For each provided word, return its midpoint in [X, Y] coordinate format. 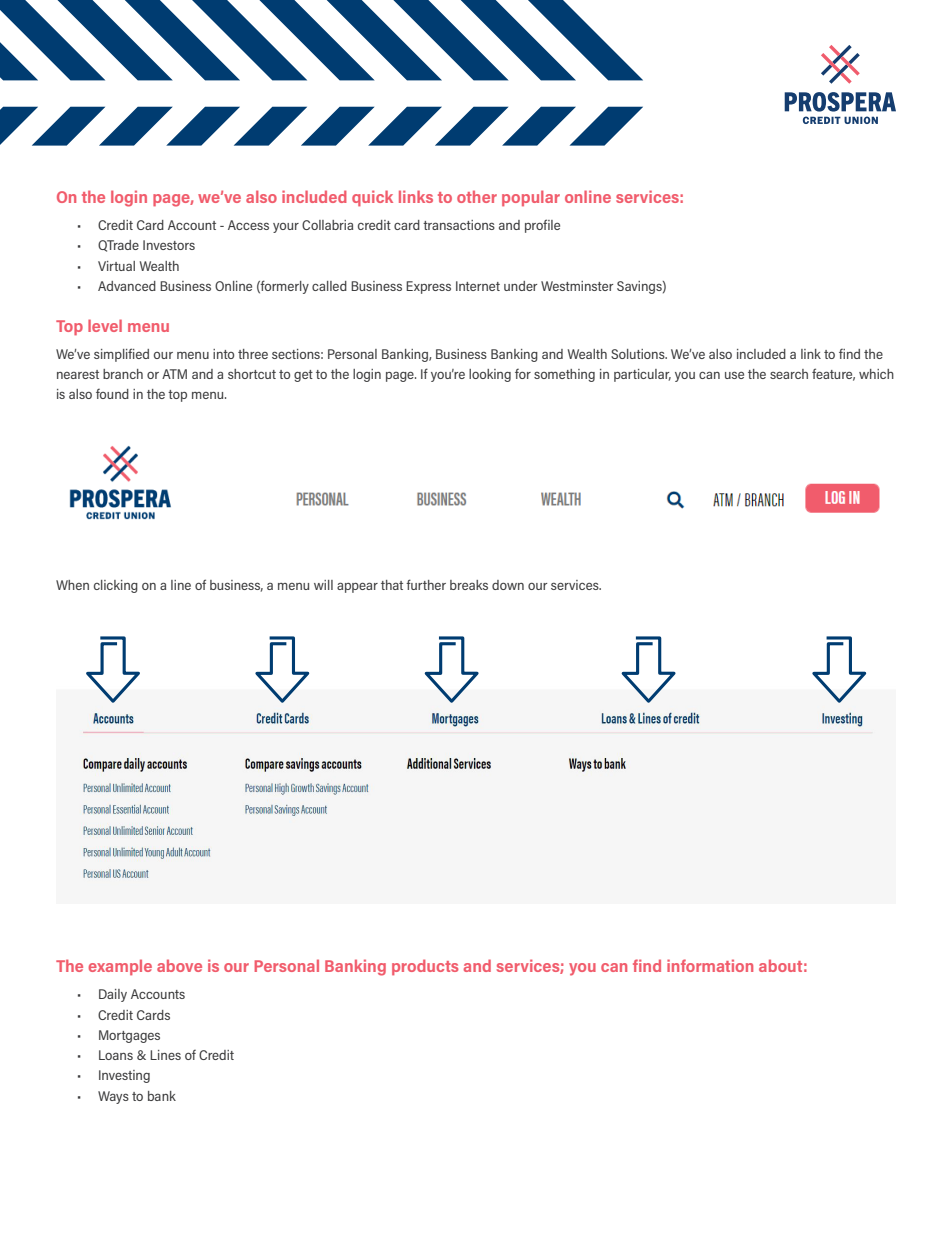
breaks [469, 585]
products [425, 967]
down [508, 585]
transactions [459, 225]
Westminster [577, 286]
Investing [124, 1076]
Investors [169, 245]
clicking [116, 586]
